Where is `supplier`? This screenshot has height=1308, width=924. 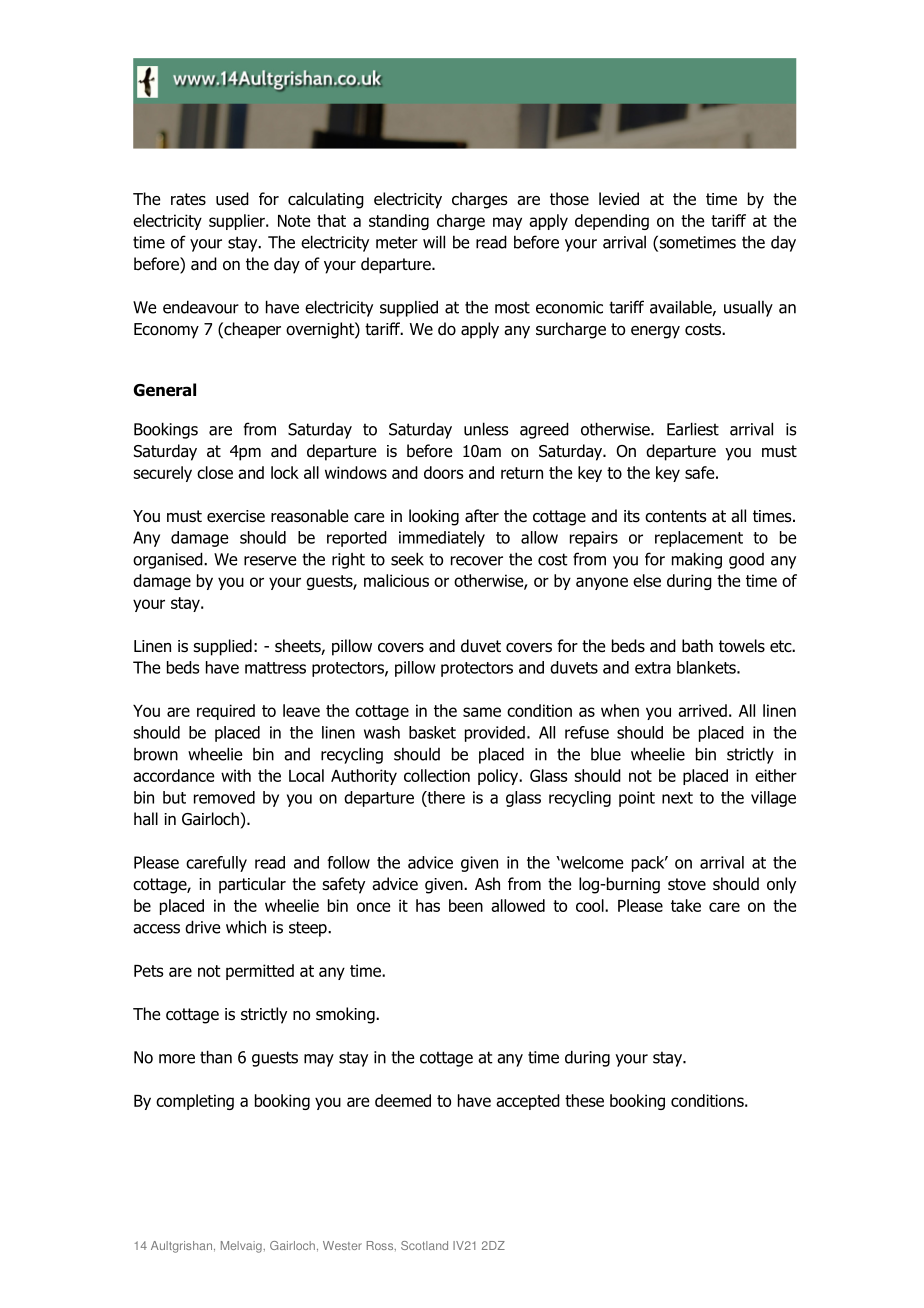
supplier is located at coordinates (238, 222).
